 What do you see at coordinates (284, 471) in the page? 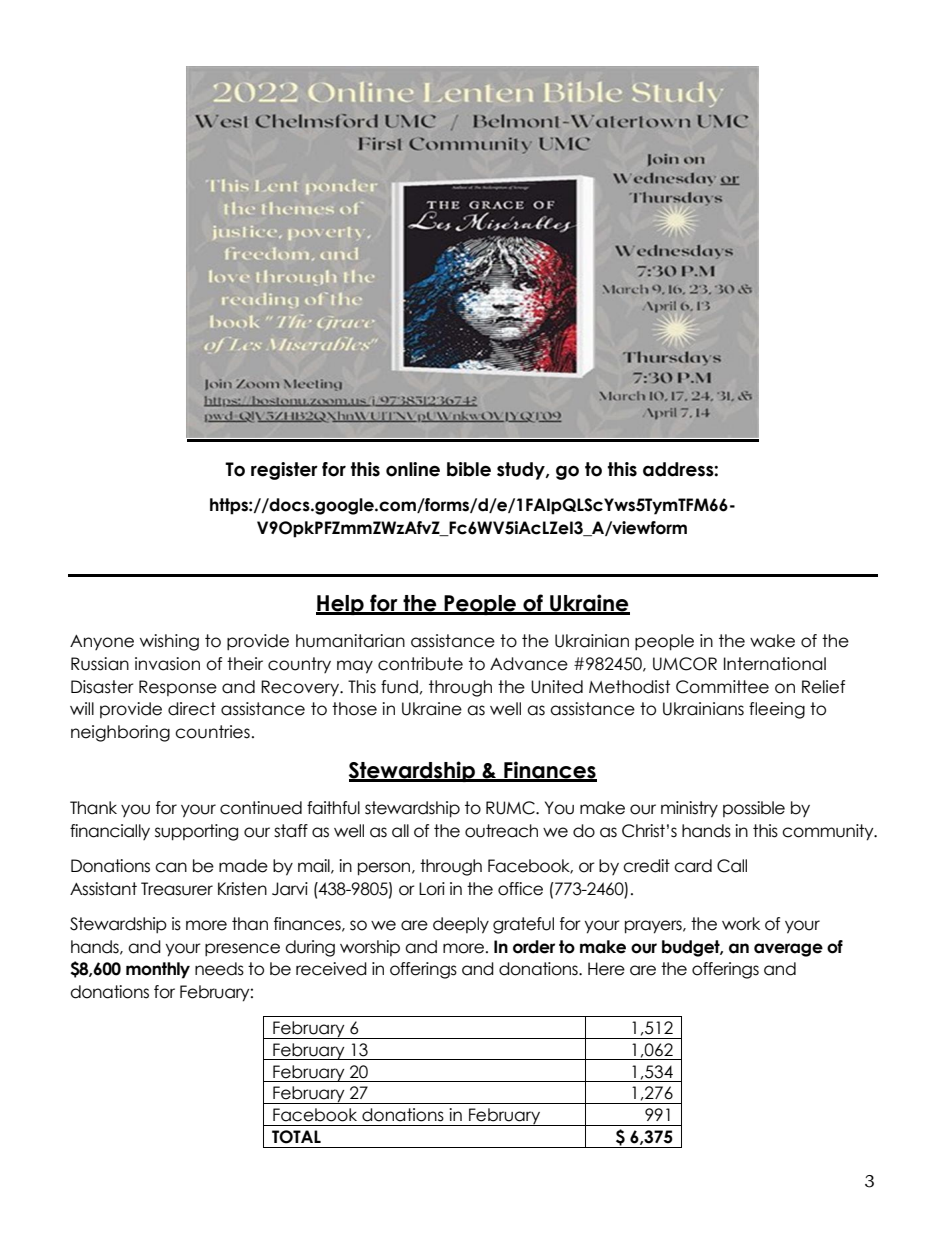
I see `register` at bounding box center [284, 471].
